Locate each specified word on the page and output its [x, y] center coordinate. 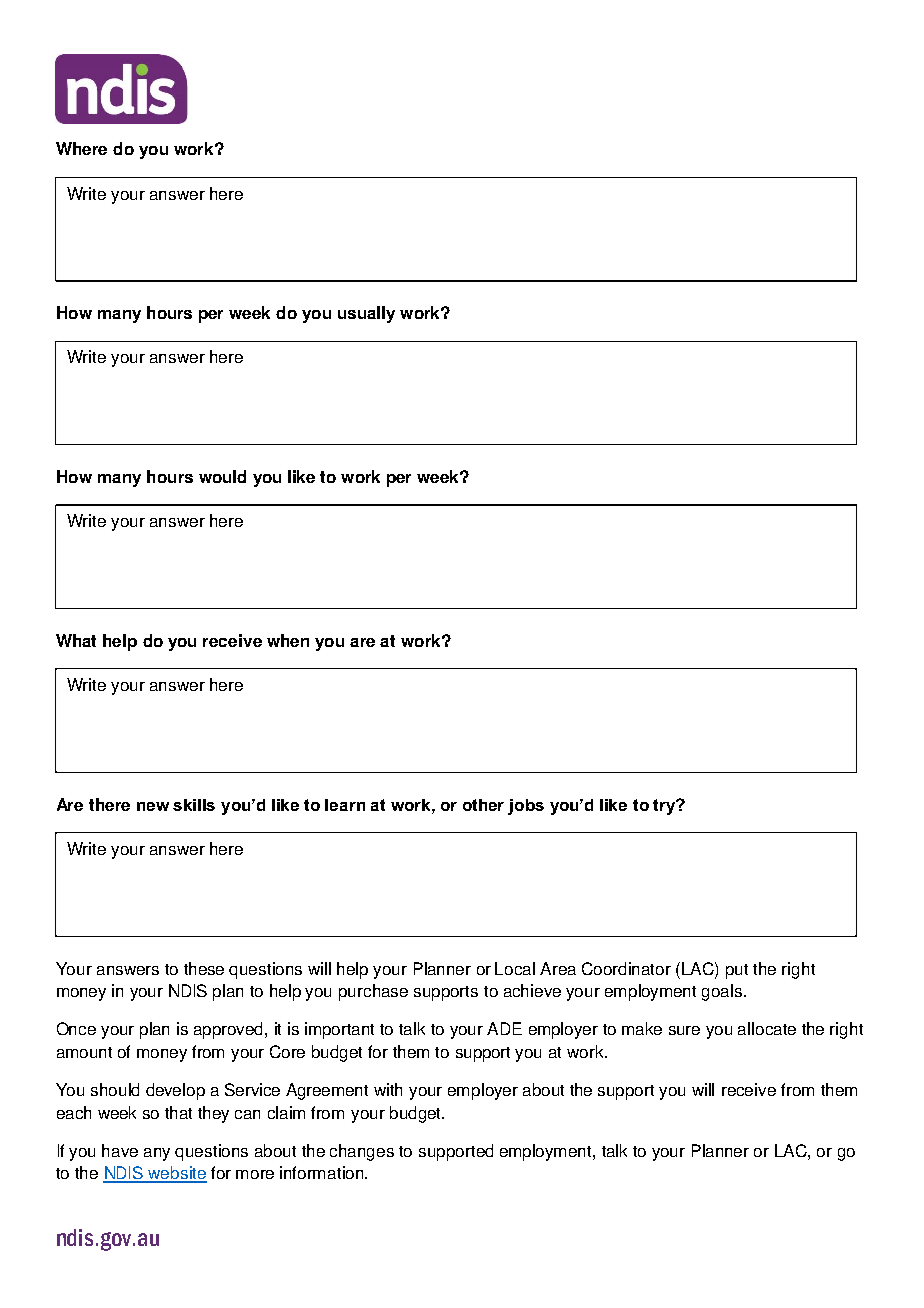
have [120, 1150]
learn [345, 805]
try [665, 807]
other [483, 805]
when [288, 640]
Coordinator [626, 968]
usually [366, 314]
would [222, 476]
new [153, 806]
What [76, 640]
